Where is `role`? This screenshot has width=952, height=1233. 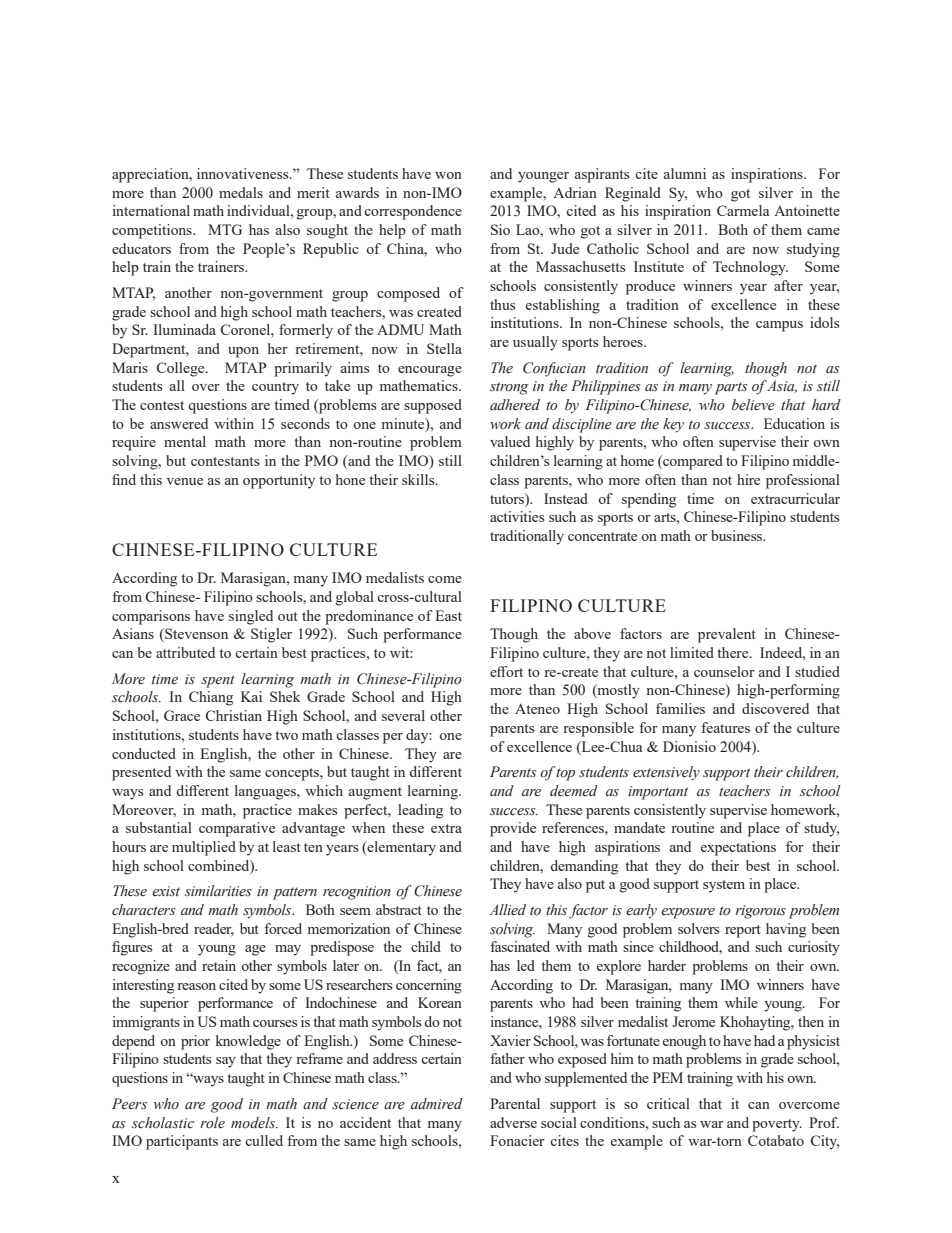
role is located at coordinates (212, 1123).
